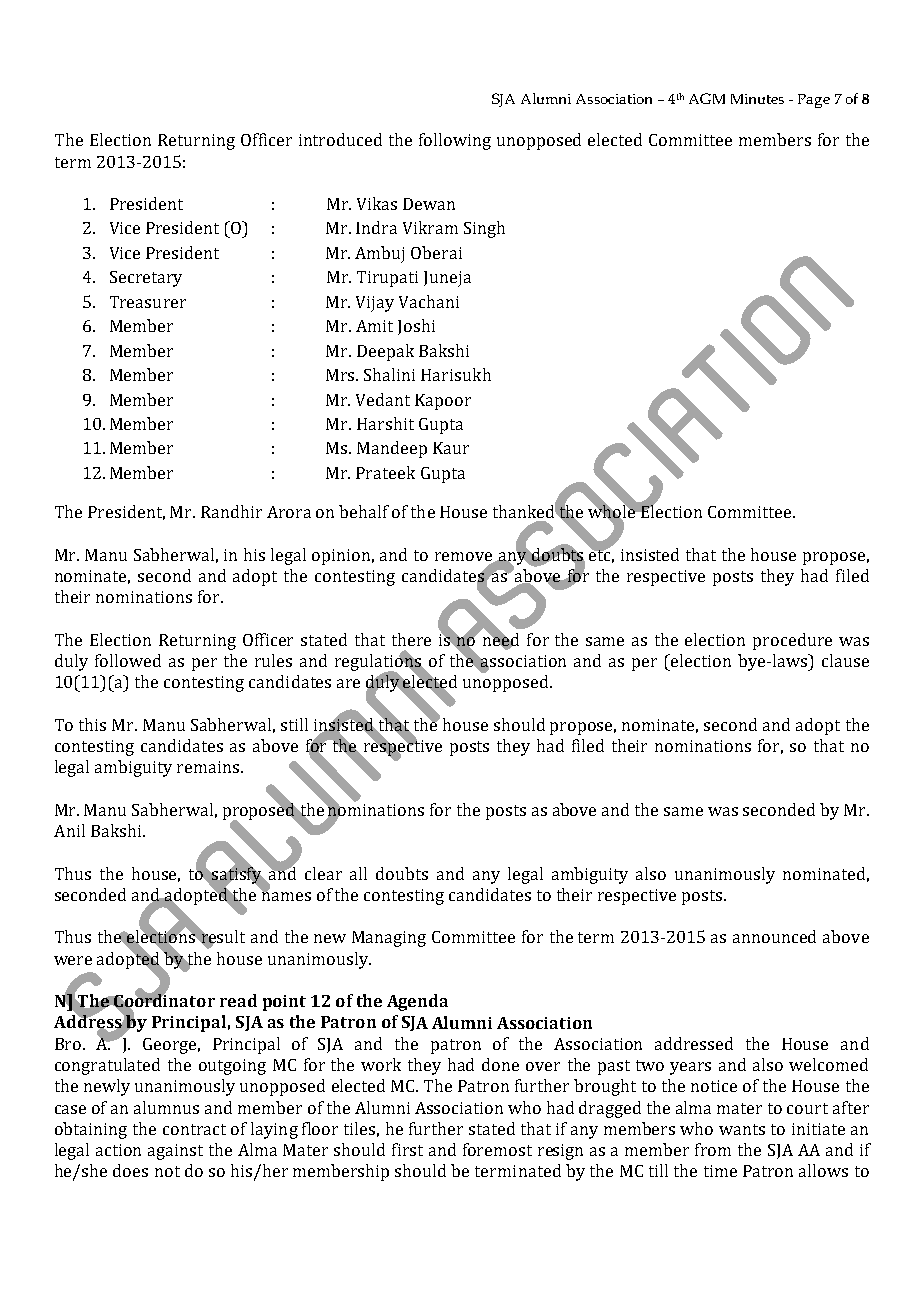  I want to click on following, so click(455, 141).
